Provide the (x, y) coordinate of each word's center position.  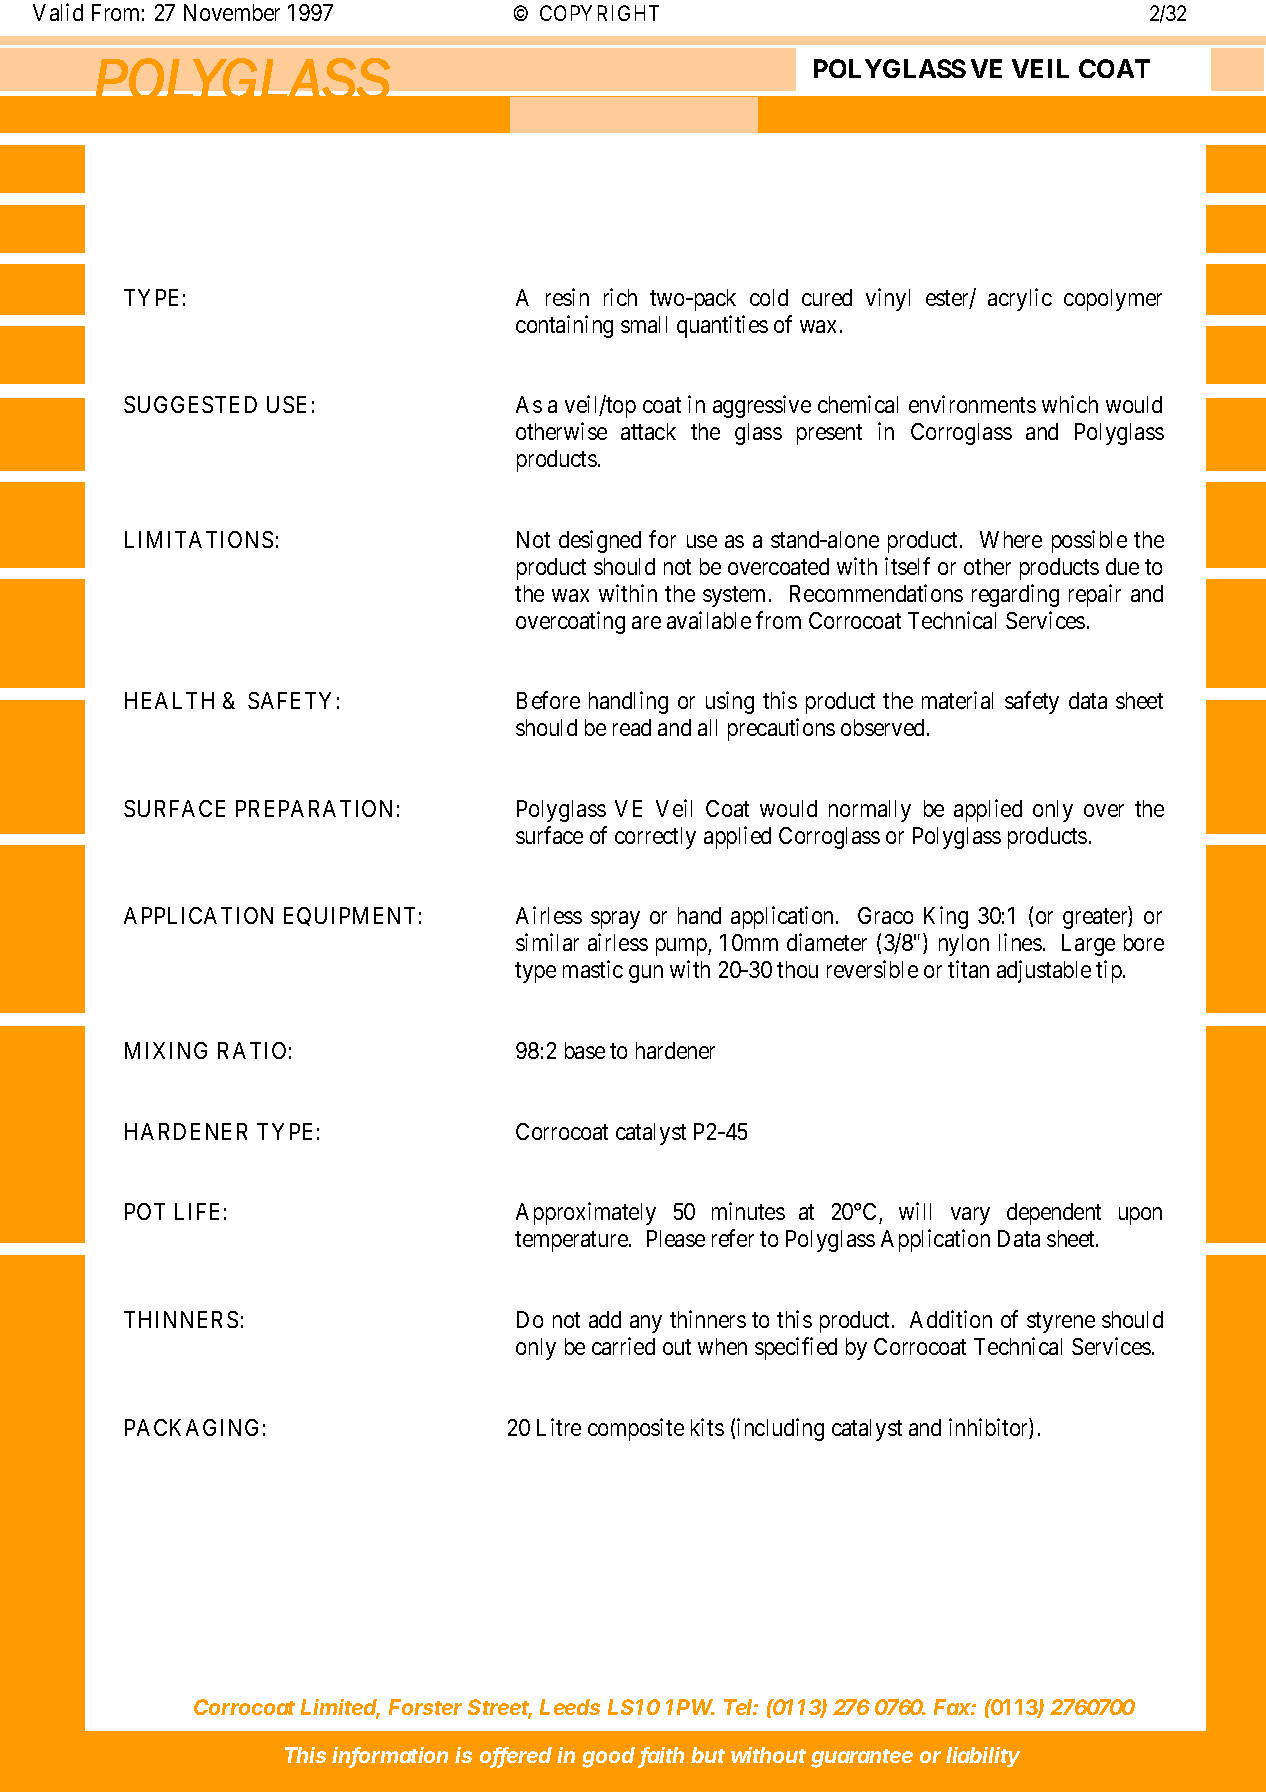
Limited (340, 1708)
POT (145, 1211)
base (585, 1050)
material (957, 700)
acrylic (1020, 299)
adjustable (1044, 971)
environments (972, 404)
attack (648, 431)
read (632, 727)
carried (623, 1346)
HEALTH (169, 700)
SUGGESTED (190, 404)
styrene (1061, 1322)
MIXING (166, 1050)
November (232, 12)
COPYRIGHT (599, 13)
